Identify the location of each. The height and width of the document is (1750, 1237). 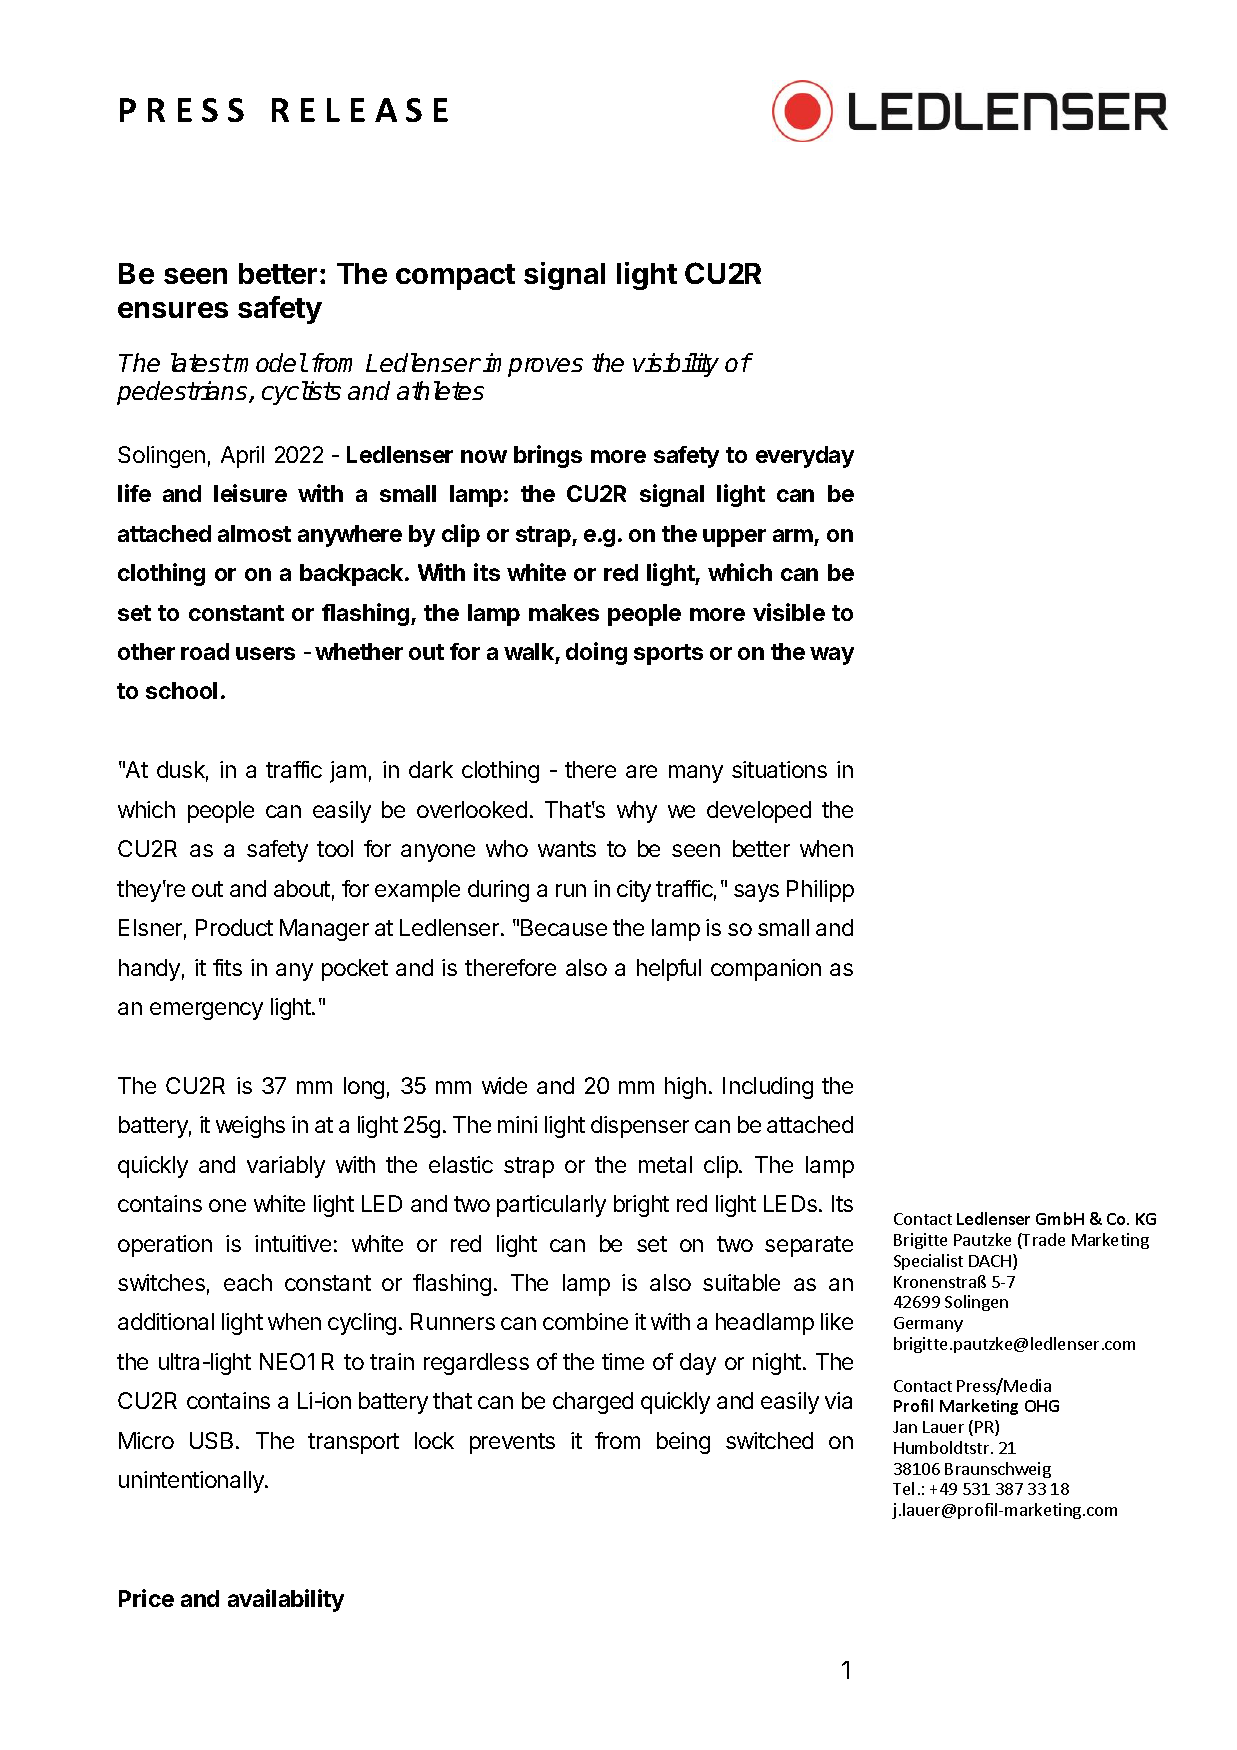
(248, 1282).
